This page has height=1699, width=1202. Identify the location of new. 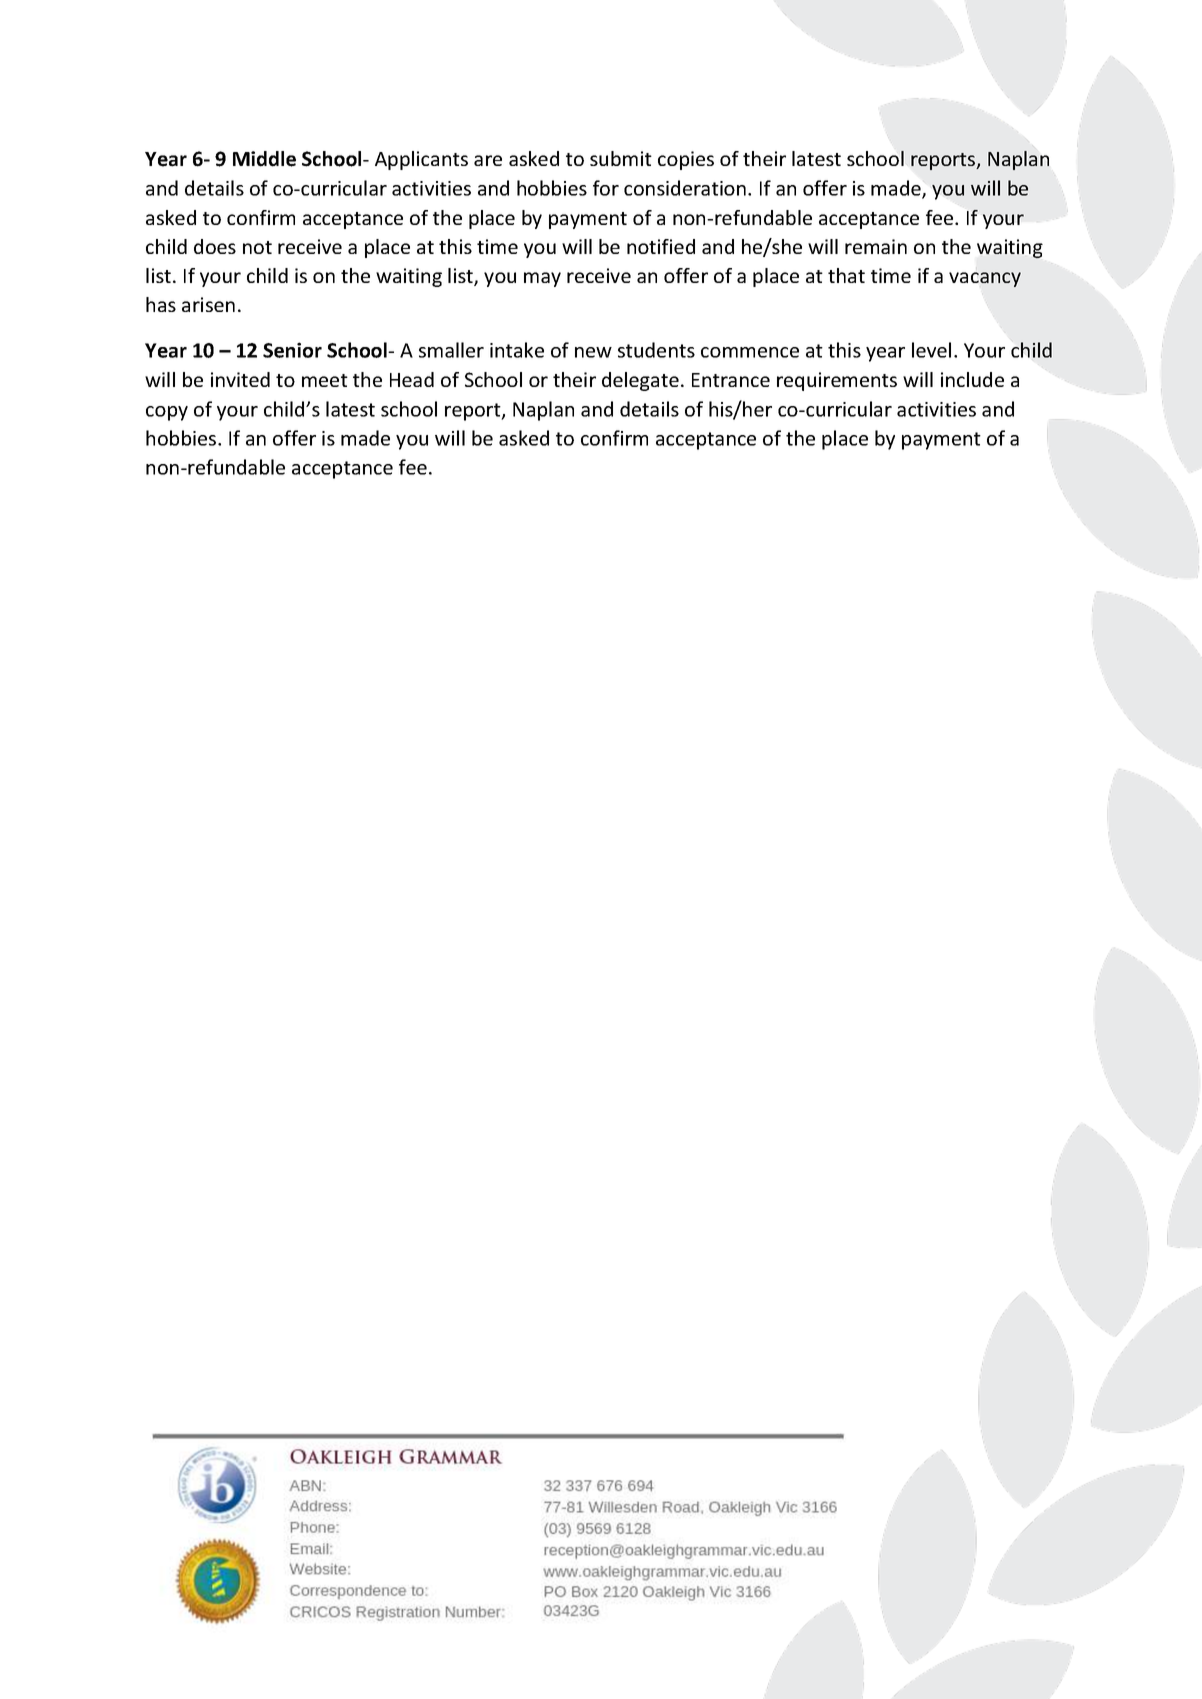
(593, 352).
